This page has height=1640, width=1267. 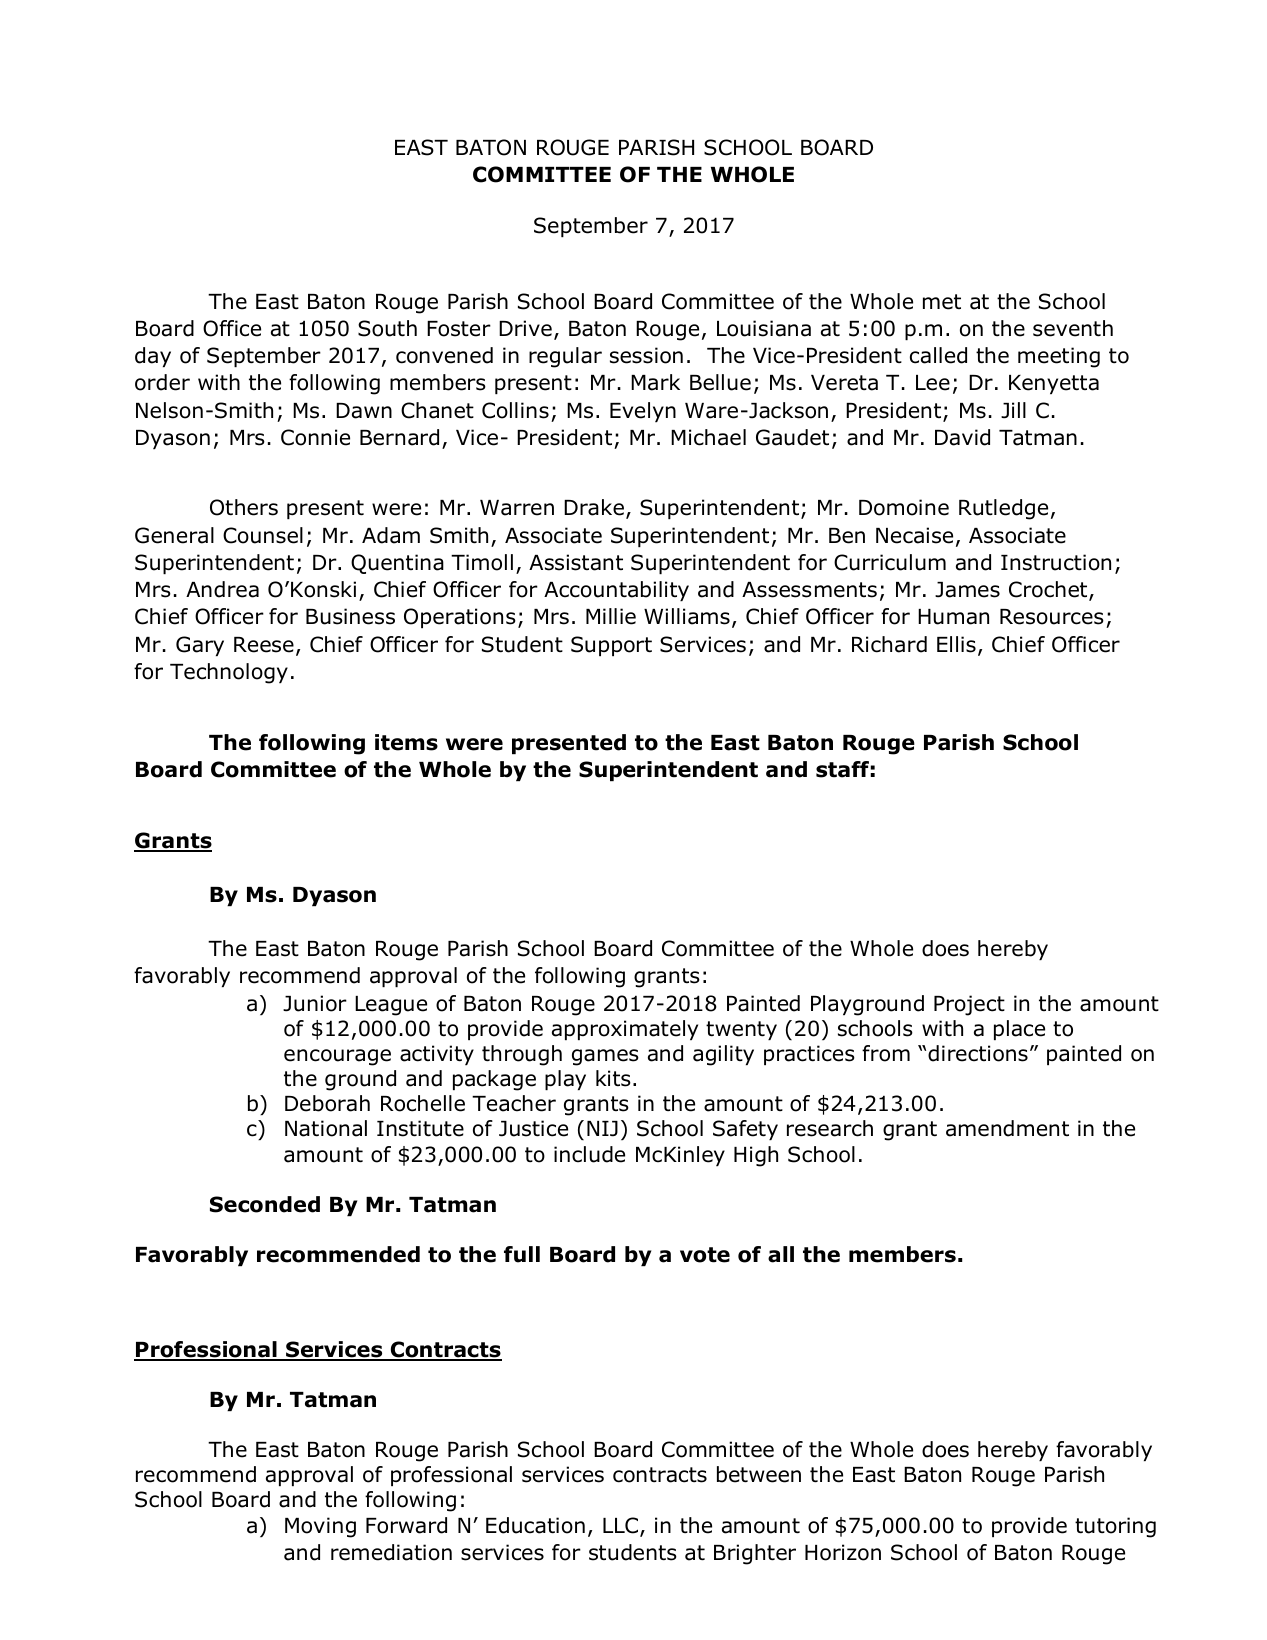 What do you see at coordinates (646, 355) in the page?
I see `session` at bounding box center [646, 355].
